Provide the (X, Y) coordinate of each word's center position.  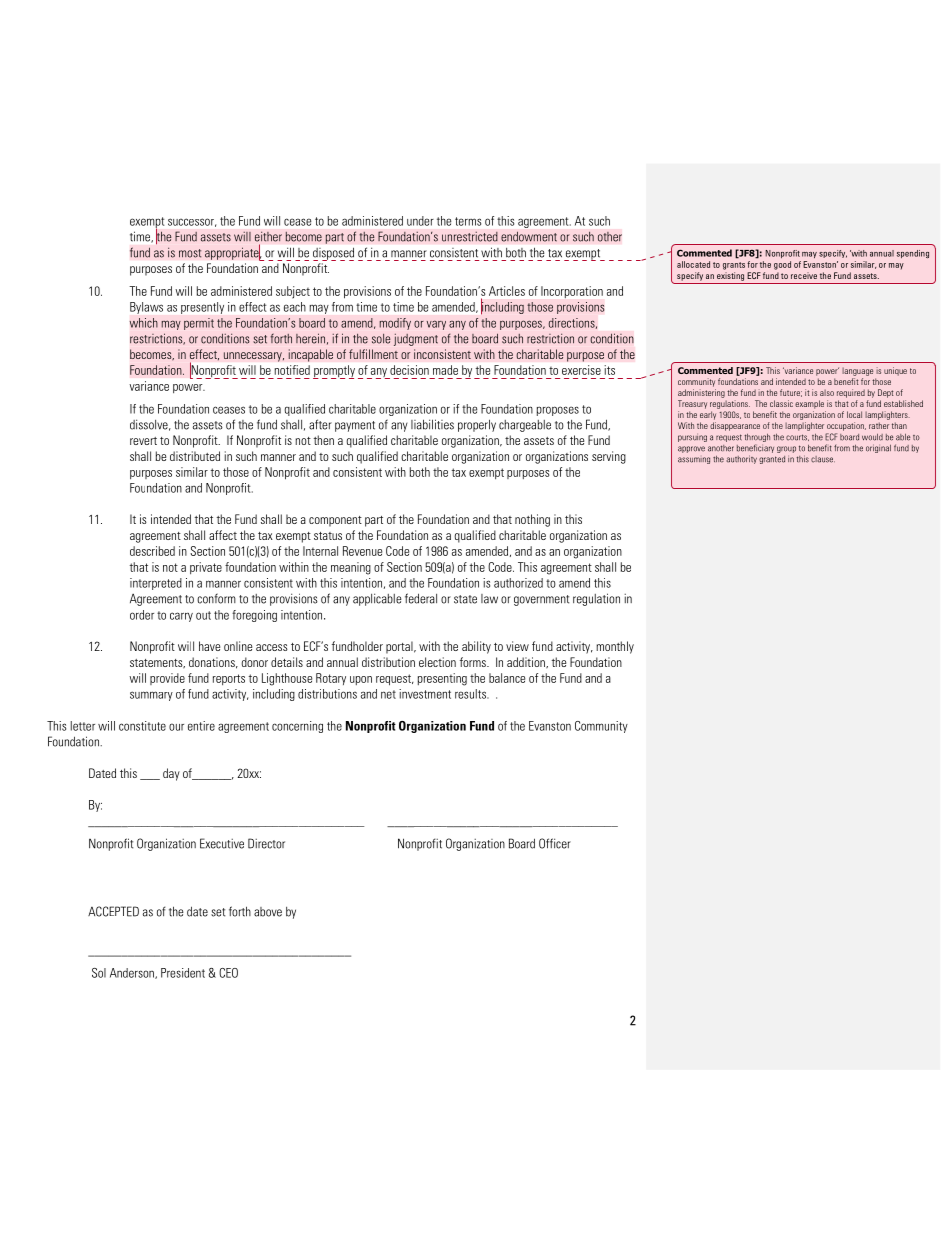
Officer (555, 843)
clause (823, 459)
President (183, 973)
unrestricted (470, 236)
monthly (615, 647)
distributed (195, 456)
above (268, 912)
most (190, 253)
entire (201, 726)
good (782, 265)
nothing (532, 520)
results (471, 694)
